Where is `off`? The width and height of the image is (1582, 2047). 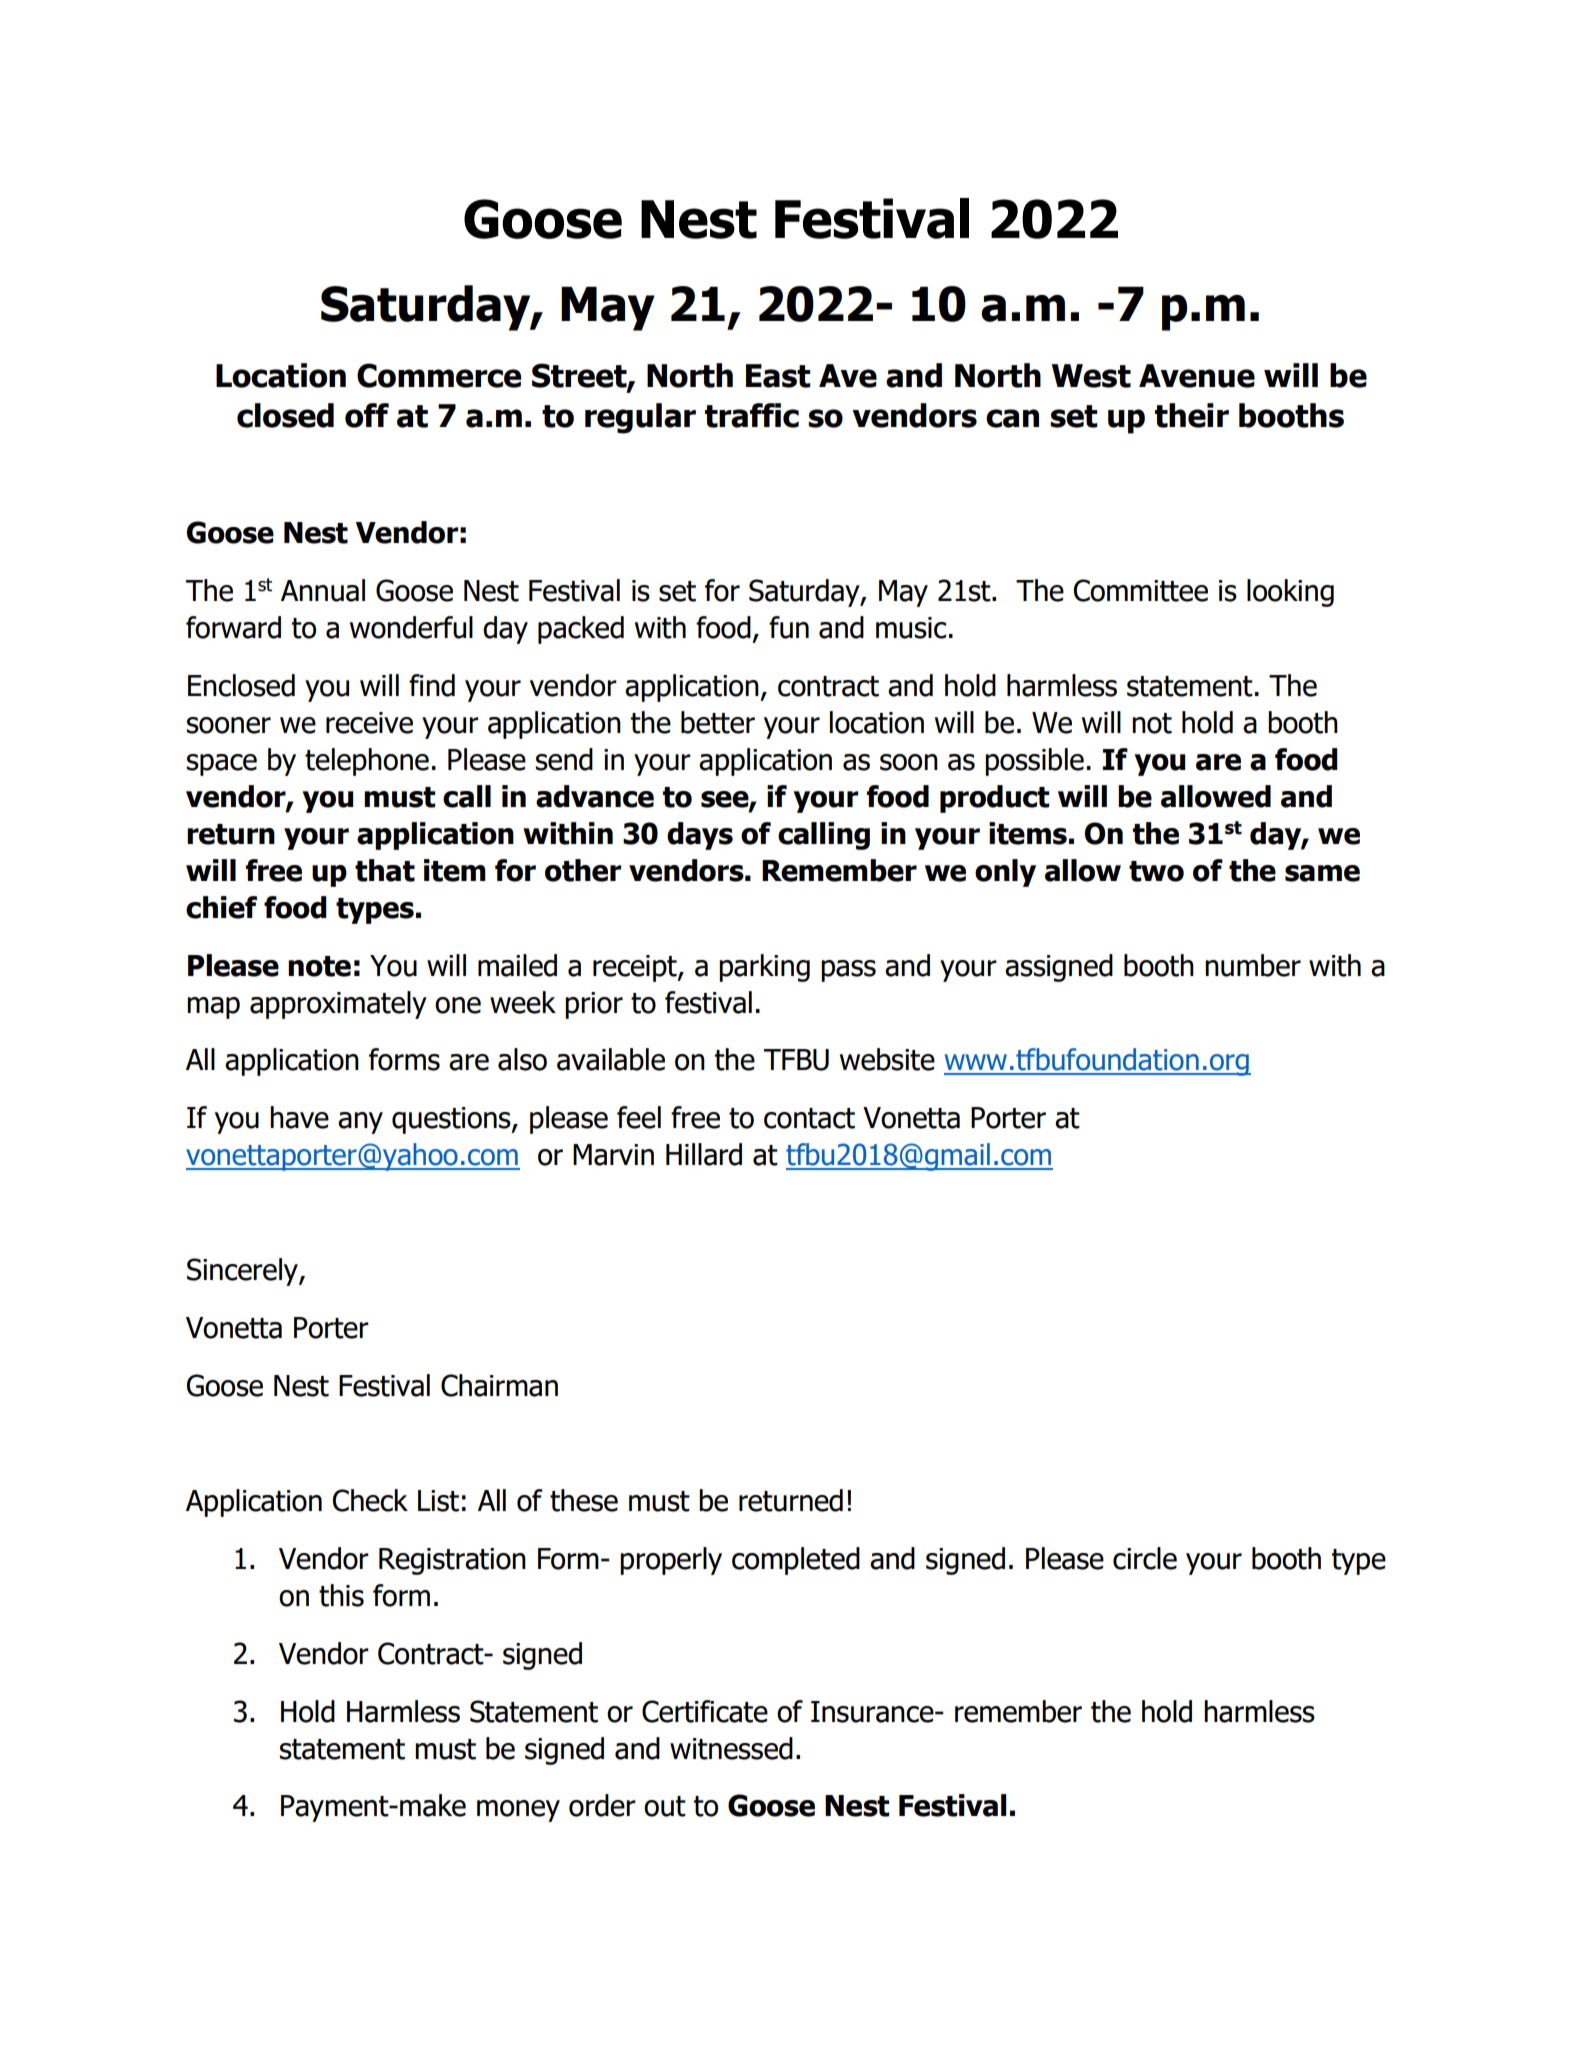 off is located at coordinates (367, 415).
